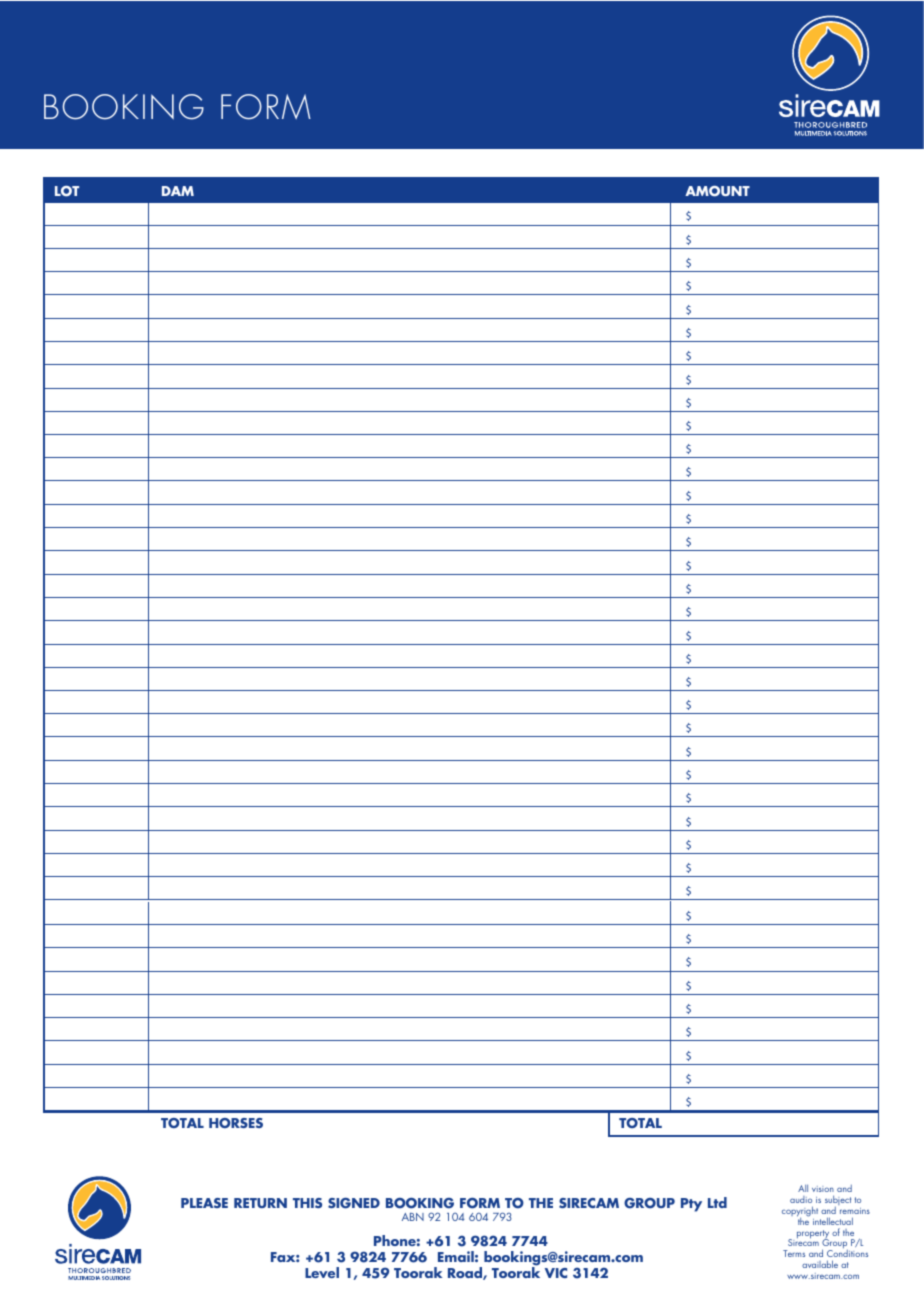 The width and height of the page is (924, 1308). What do you see at coordinates (67, 191) in the page?
I see `LOT` at bounding box center [67, 191].
